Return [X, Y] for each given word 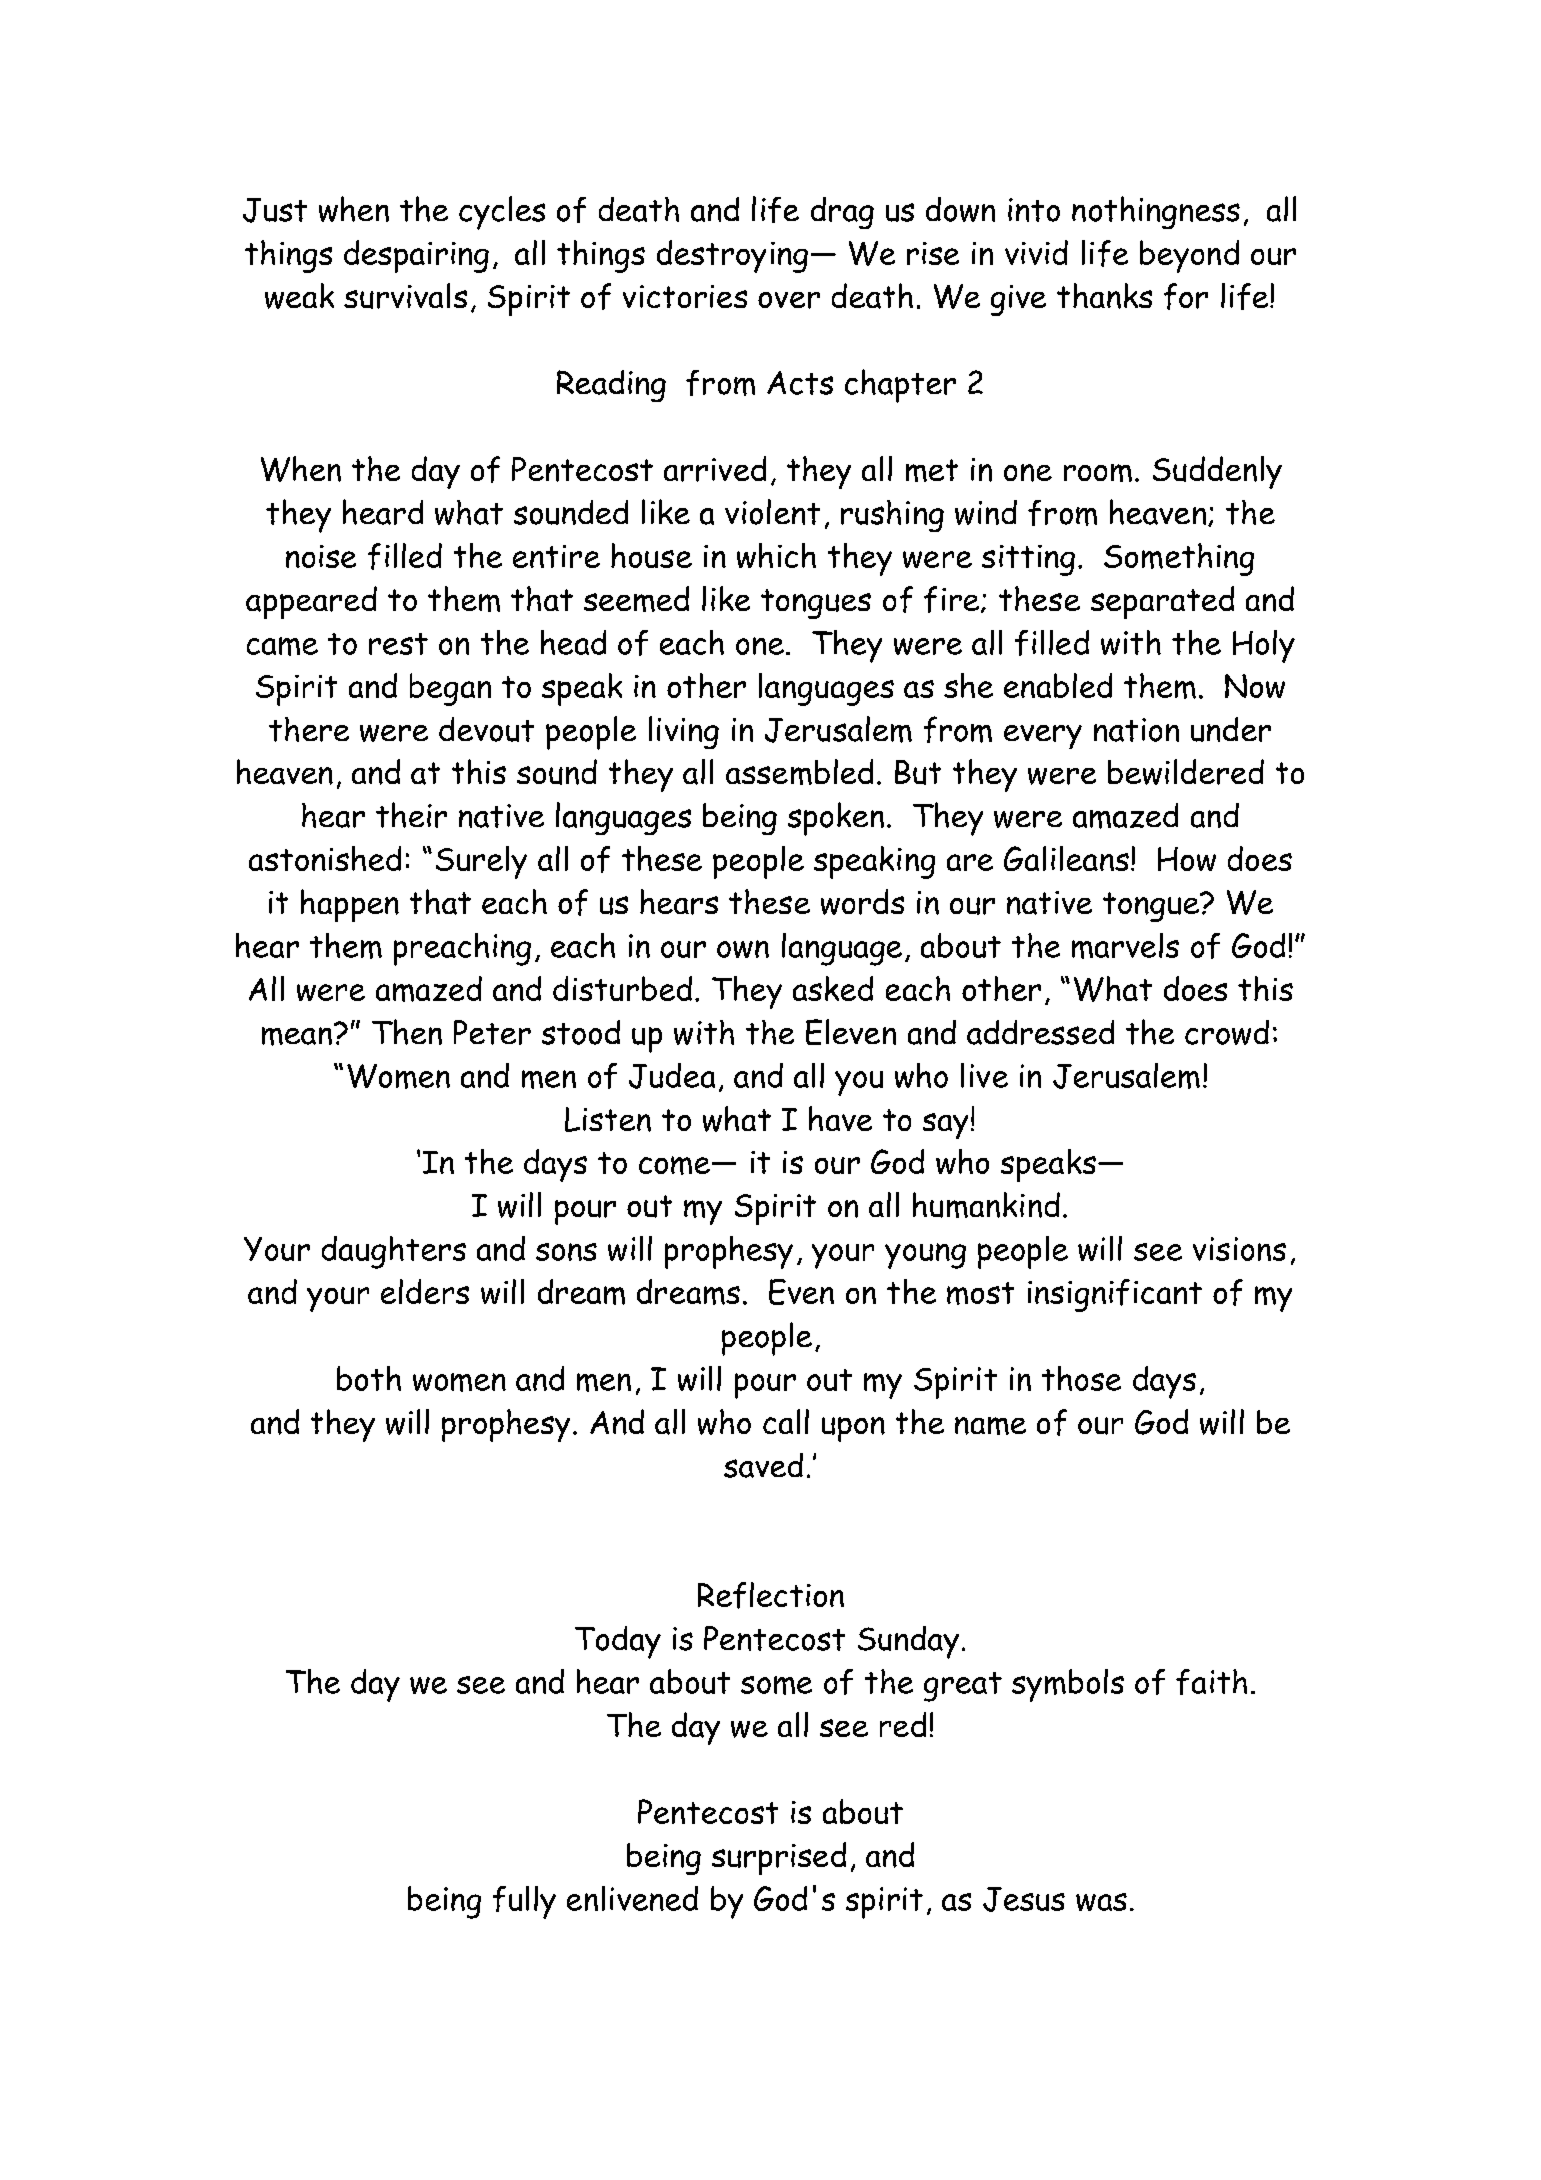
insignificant [1115, 1295]
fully [524, 1902]
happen [350, 905]
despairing [416, 256]
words [862, 902]
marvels [1125, 946]
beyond [1189, 256]
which [776, 555]
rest [398, 644]
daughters [394, 1252]
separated [1162, 602]
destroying [732, 256]
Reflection [771, 1595]
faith [1211, 1682]
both [369, 1378]
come [674, 1165]
